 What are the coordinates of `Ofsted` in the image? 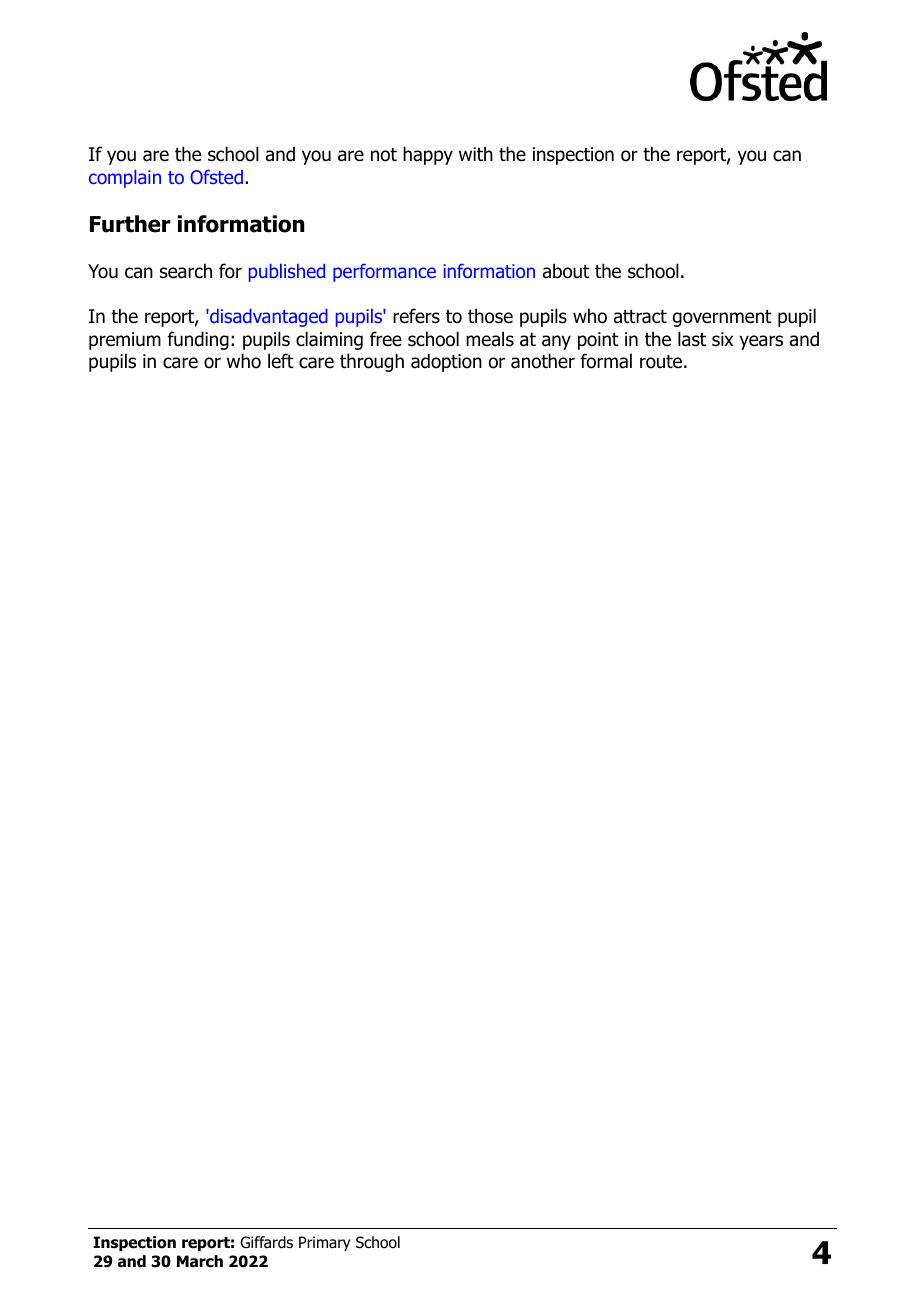 It's located at (216, 176).
